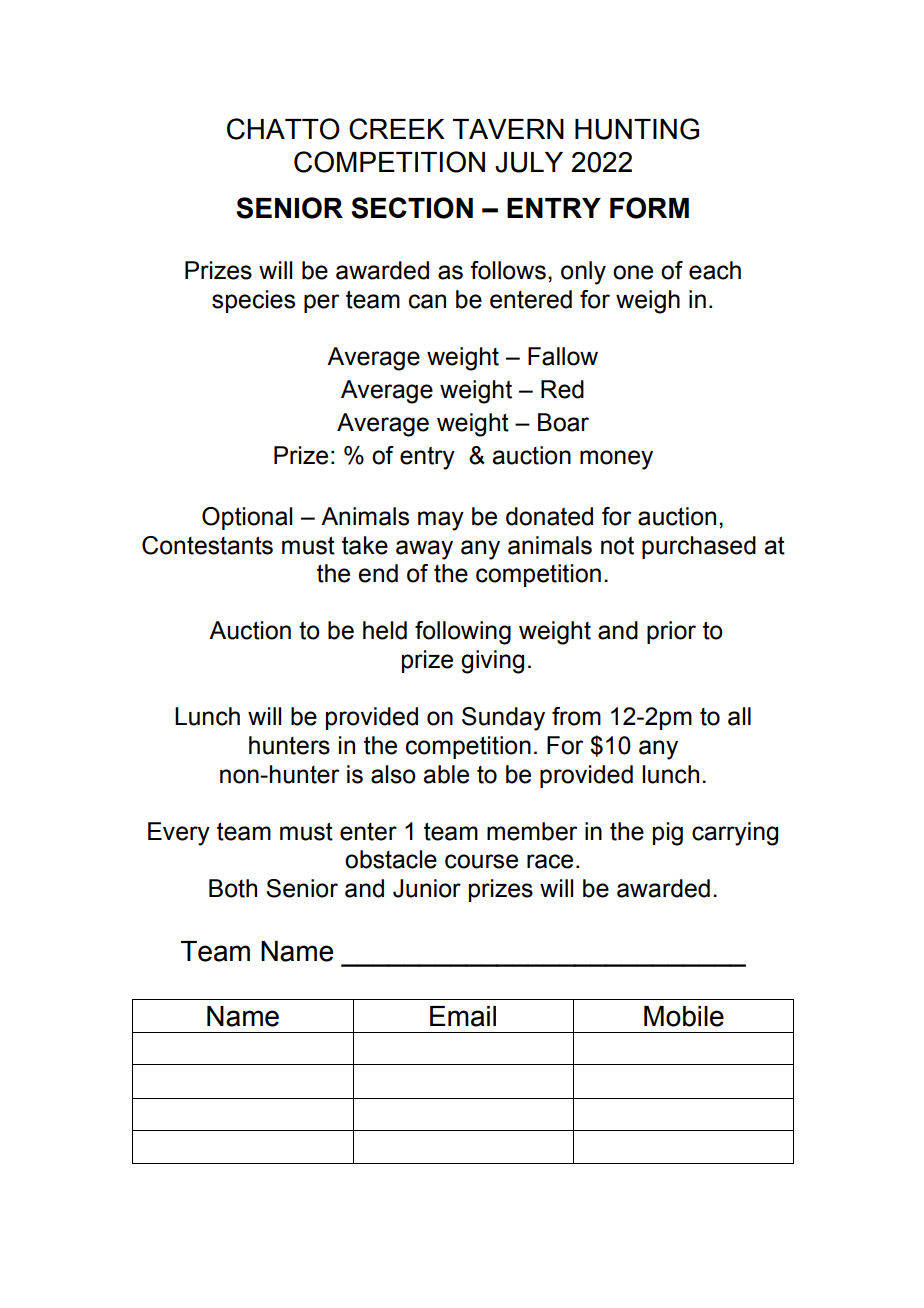 This image has width=924, height=1308. What do you see at coordinates (424, 550) in the image?
I see `away` at bounding box center [424, 550].
